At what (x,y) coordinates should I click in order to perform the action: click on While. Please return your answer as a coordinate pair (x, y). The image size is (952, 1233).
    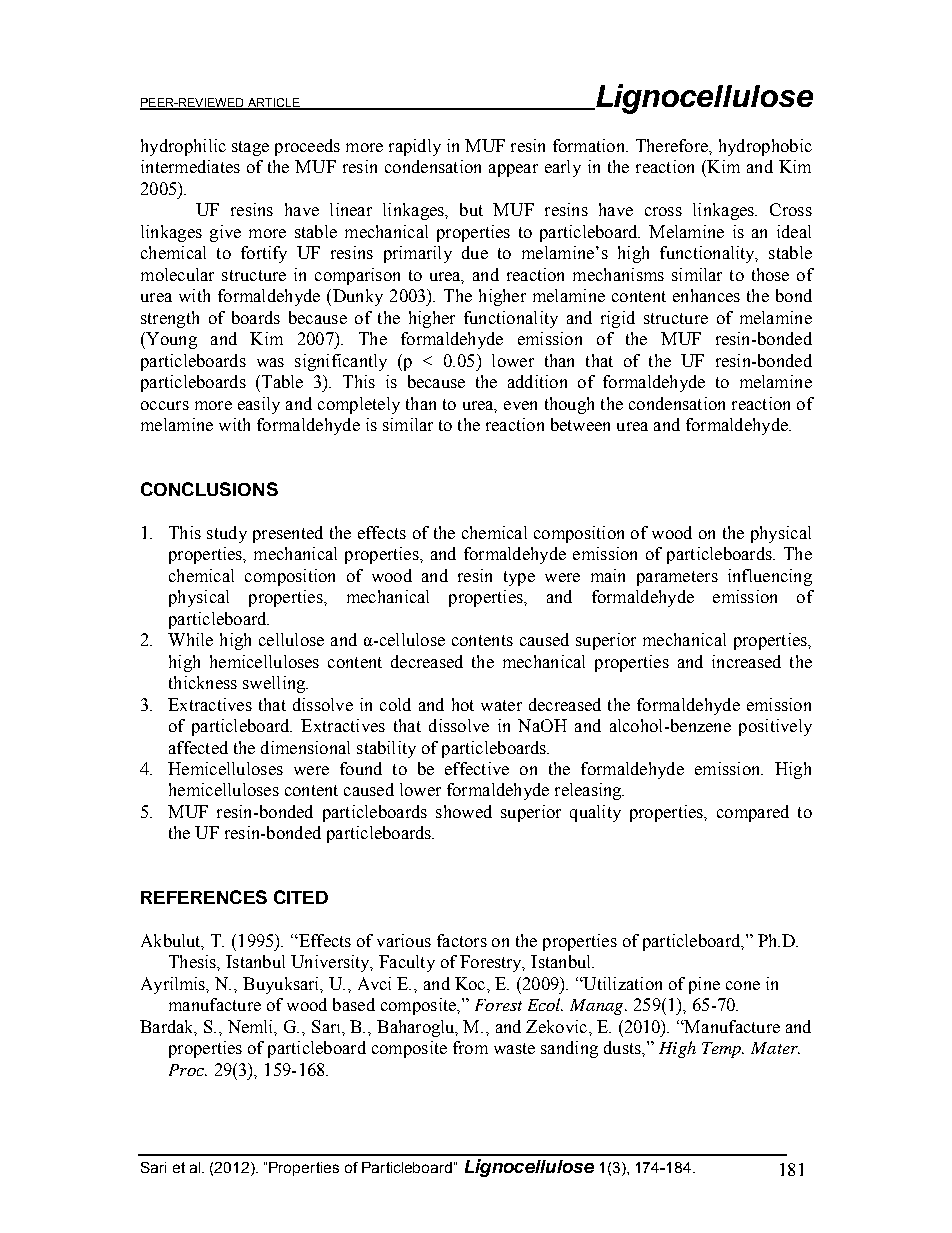
    Looking at the image, I should click on (190, 639).
